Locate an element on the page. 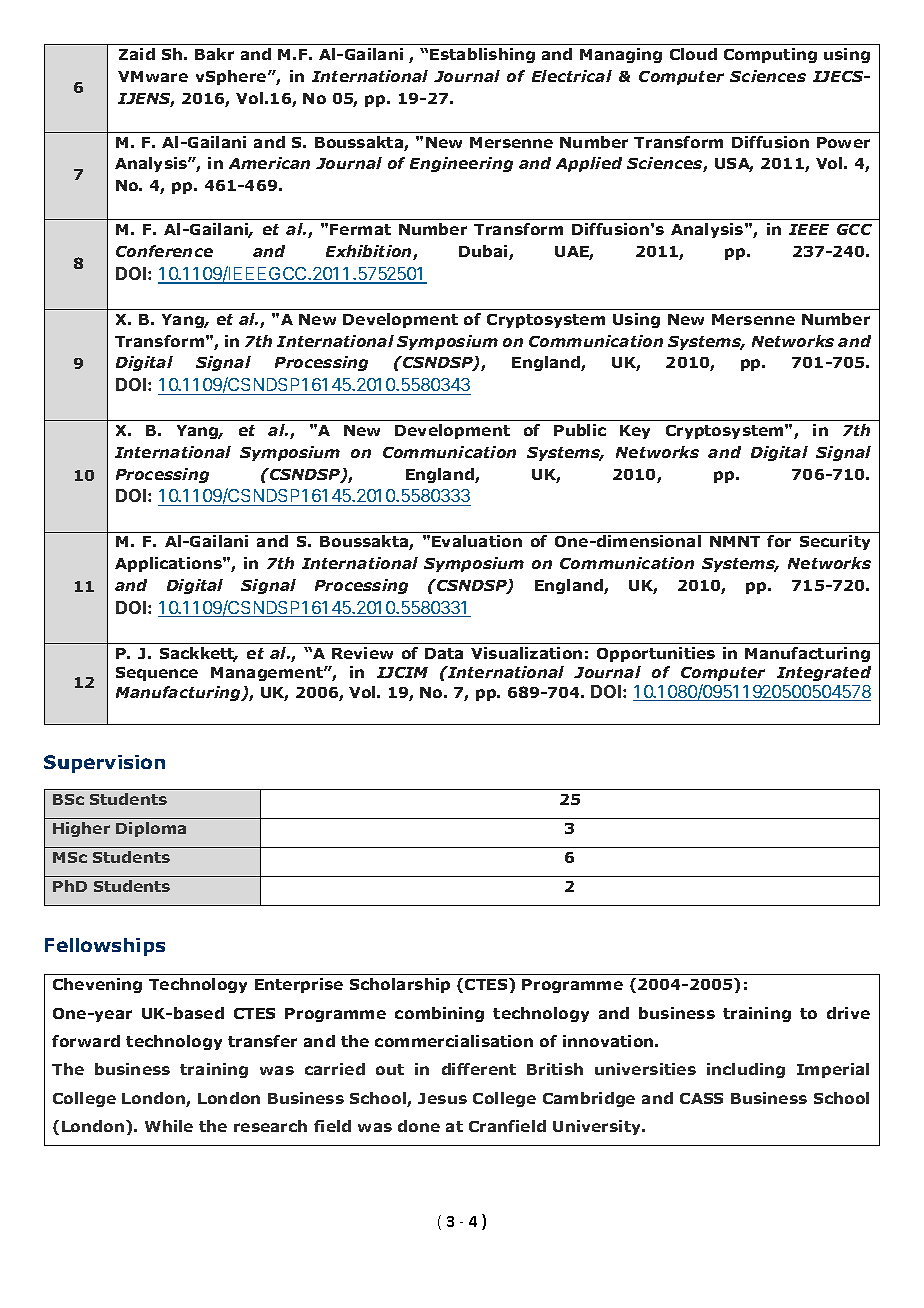  While is located at coordinates (169, 1126).
